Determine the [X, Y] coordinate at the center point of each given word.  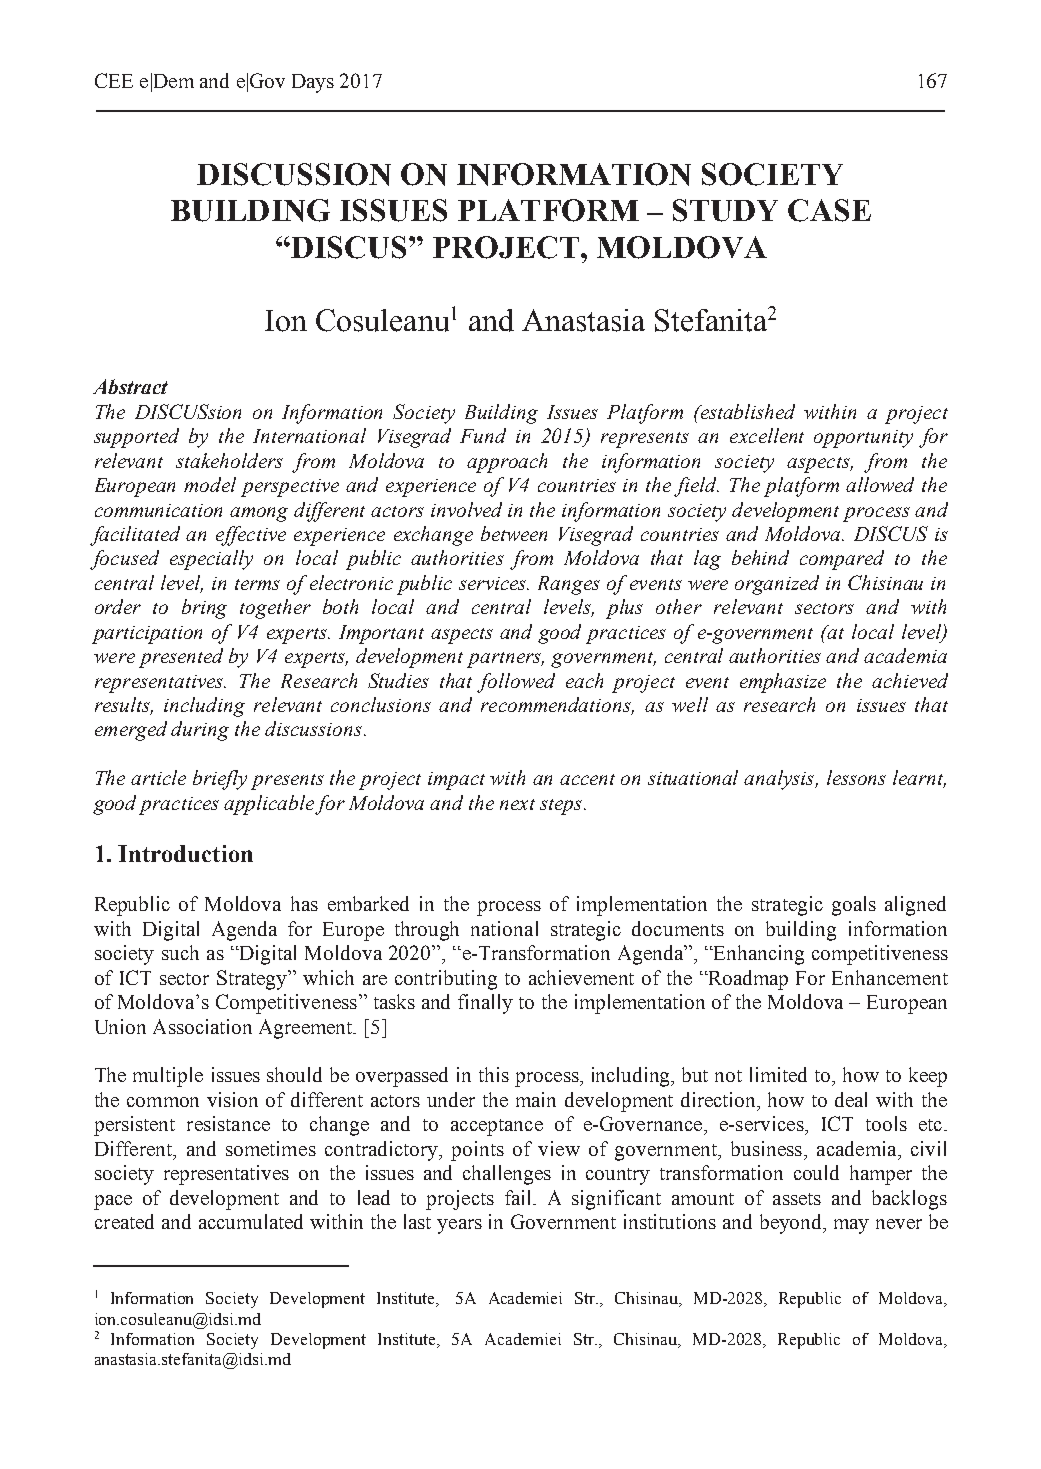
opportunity [863, 439]
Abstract [130, 386]
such [180, 952]
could [816, 1172]
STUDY [725, 210]
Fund [483, 435]
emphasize [783, 683]
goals [854, 906]
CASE [829, 210]
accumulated [251, 1221]
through [427, 931]
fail [519, 1197]
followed [516, 683]
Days [313, 83]
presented [181, 658]
